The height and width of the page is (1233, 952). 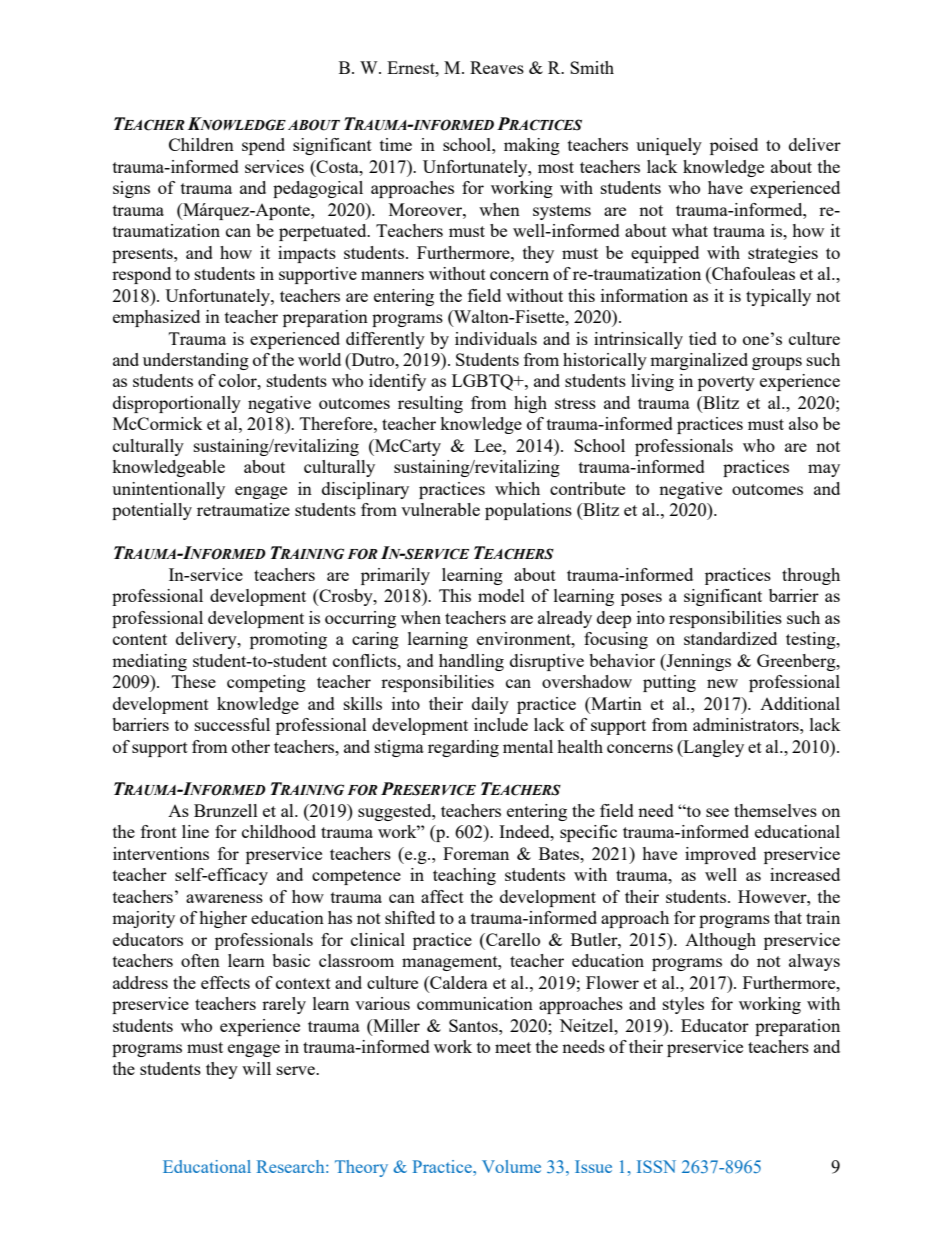 I want to click on standardized, so click(x=730, y=638).
